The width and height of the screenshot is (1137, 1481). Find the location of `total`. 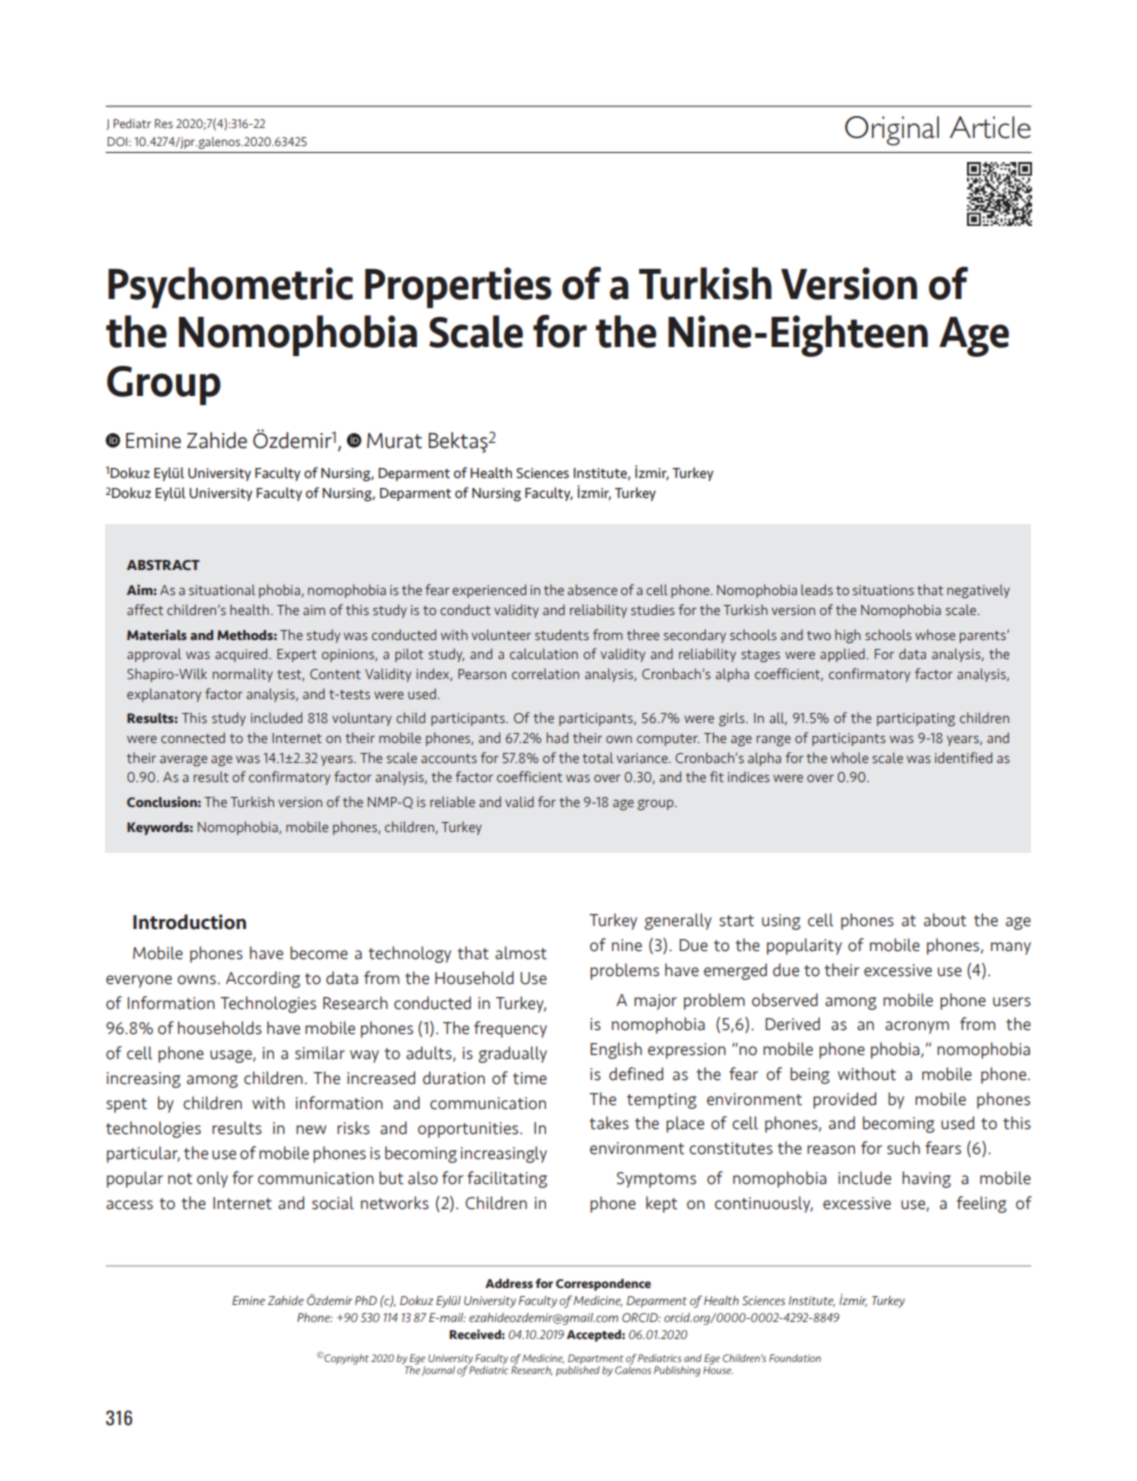

total is located at coordinates (597, 757).
